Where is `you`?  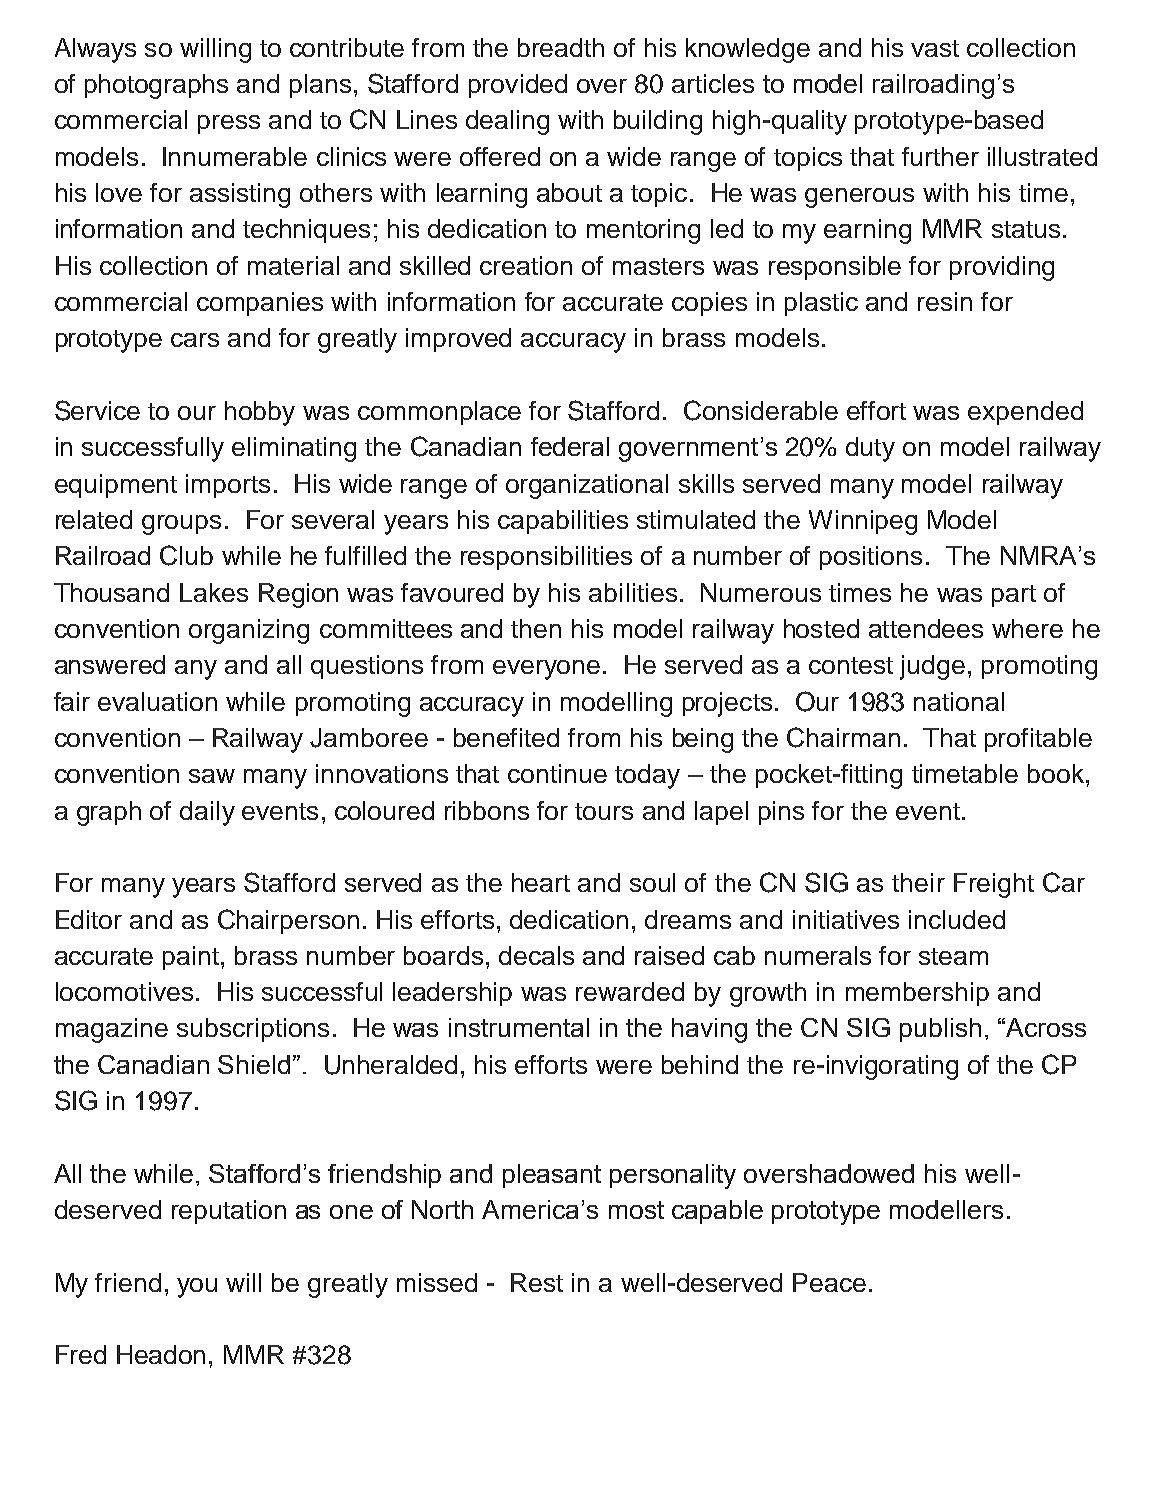
you is located at coordinates (197, 1288).
